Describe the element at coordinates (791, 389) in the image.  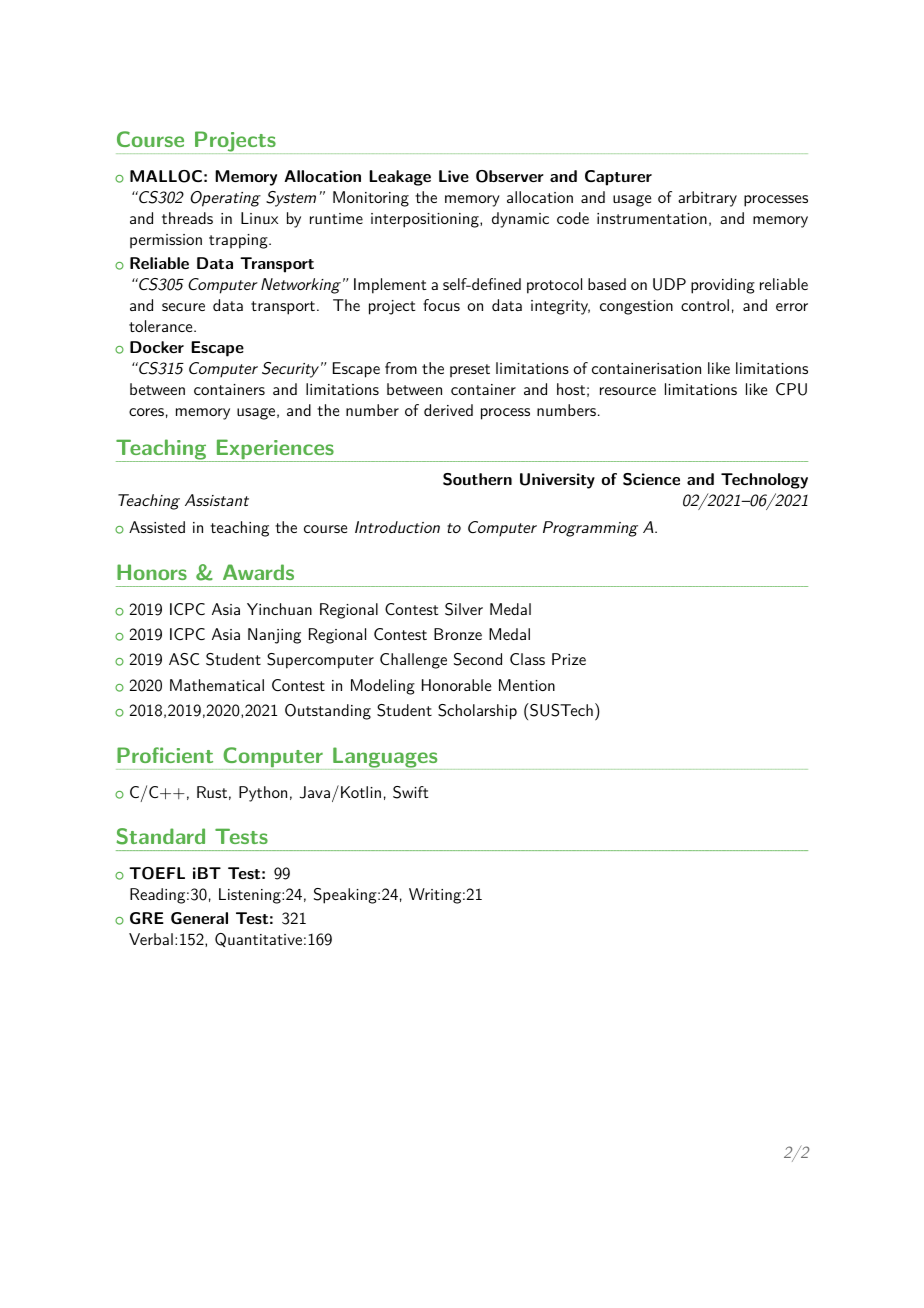
I see `CPU` at that location.
